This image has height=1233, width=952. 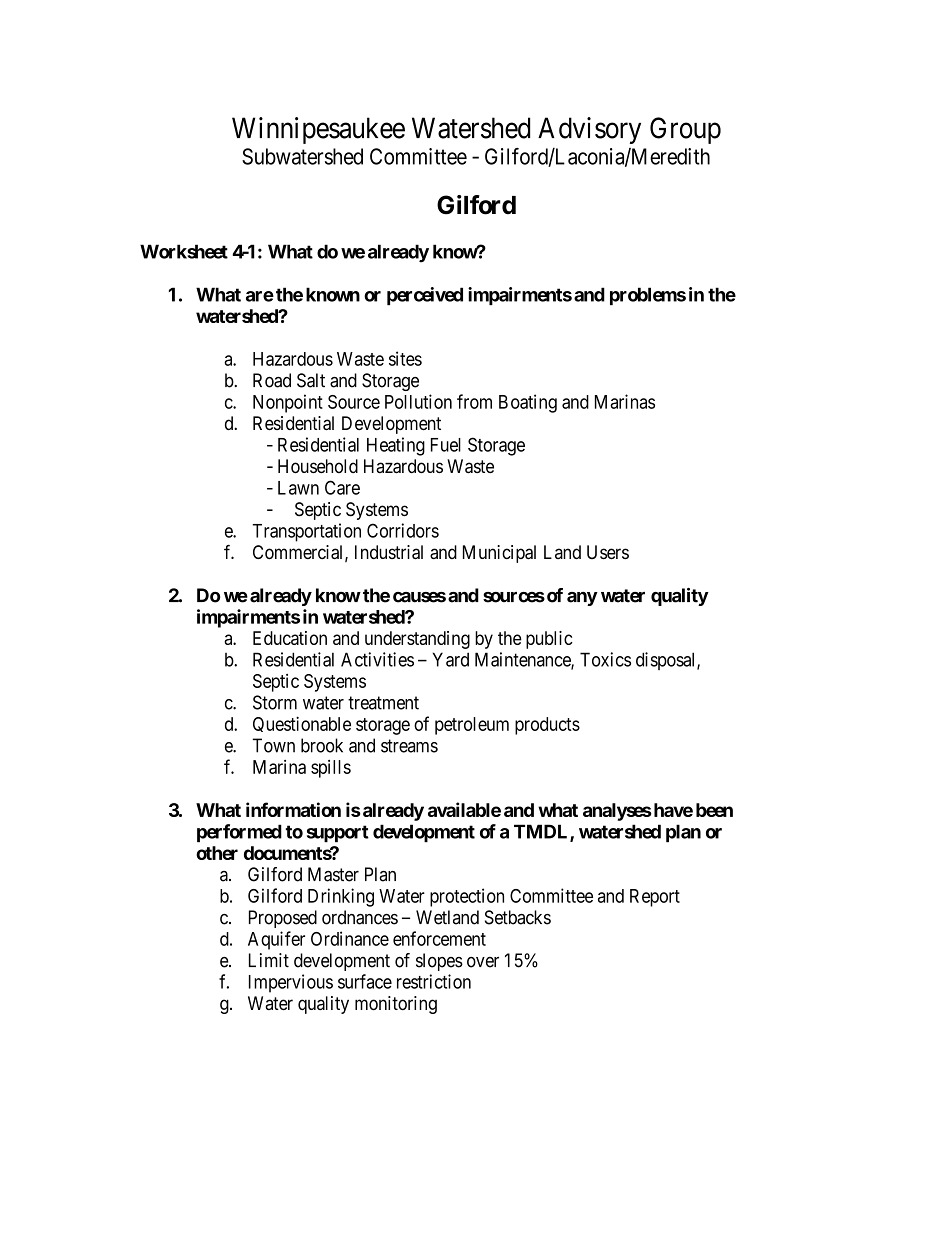 I want to click on Users, so click(x=608, y=552).
